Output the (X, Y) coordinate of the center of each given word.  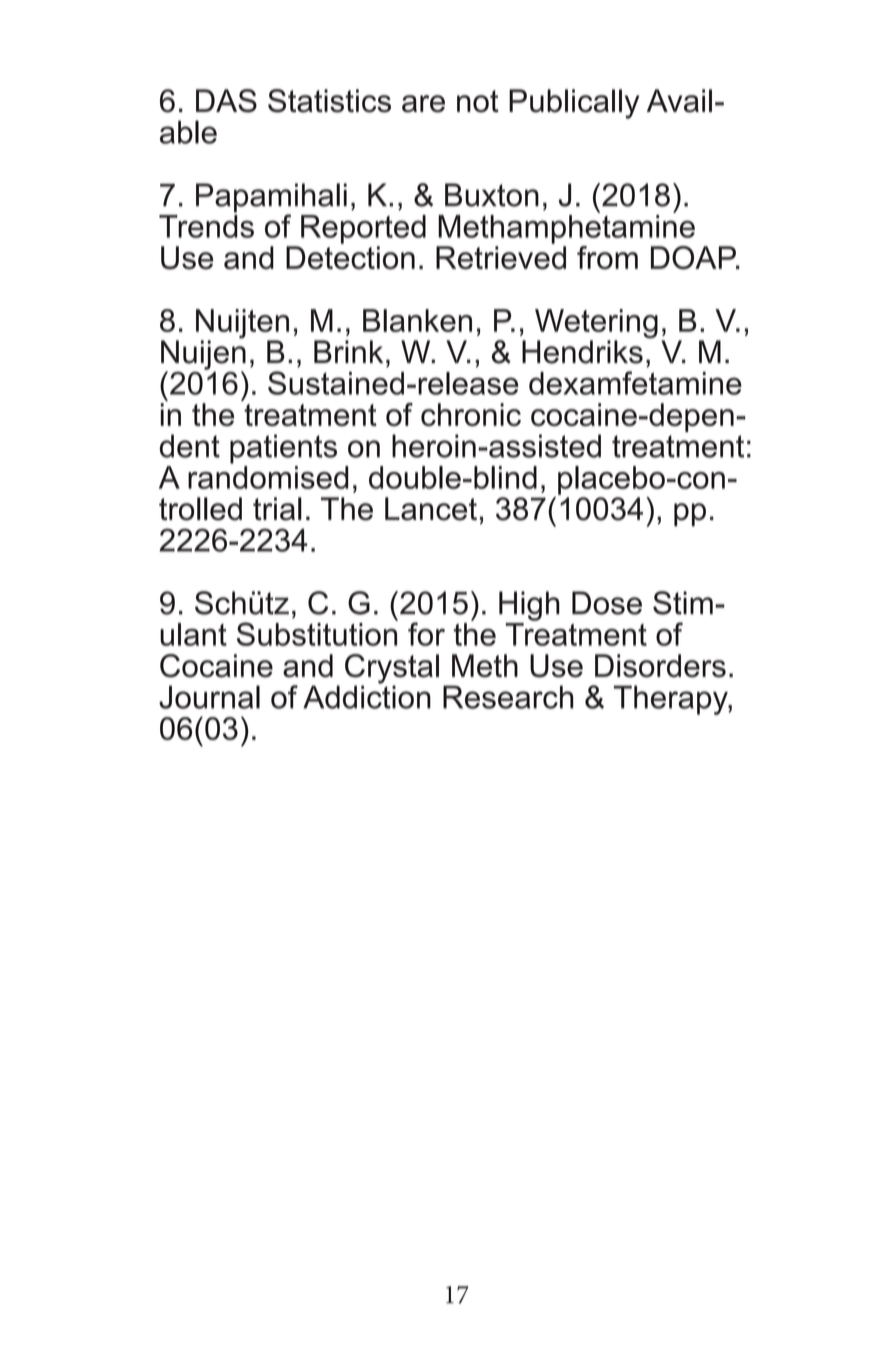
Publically (574, 104)
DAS (226, 101)
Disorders (660, 666)
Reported (363, 229)
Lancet (431, 509)
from (607, 258)
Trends (206, 226)
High (529, 606)
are (423, 104)
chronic (471, 414)
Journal (209, 697)
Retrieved (501, 258)
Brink (348, 351)
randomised (268, 476)
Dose (607, 603)
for (426, 634)
